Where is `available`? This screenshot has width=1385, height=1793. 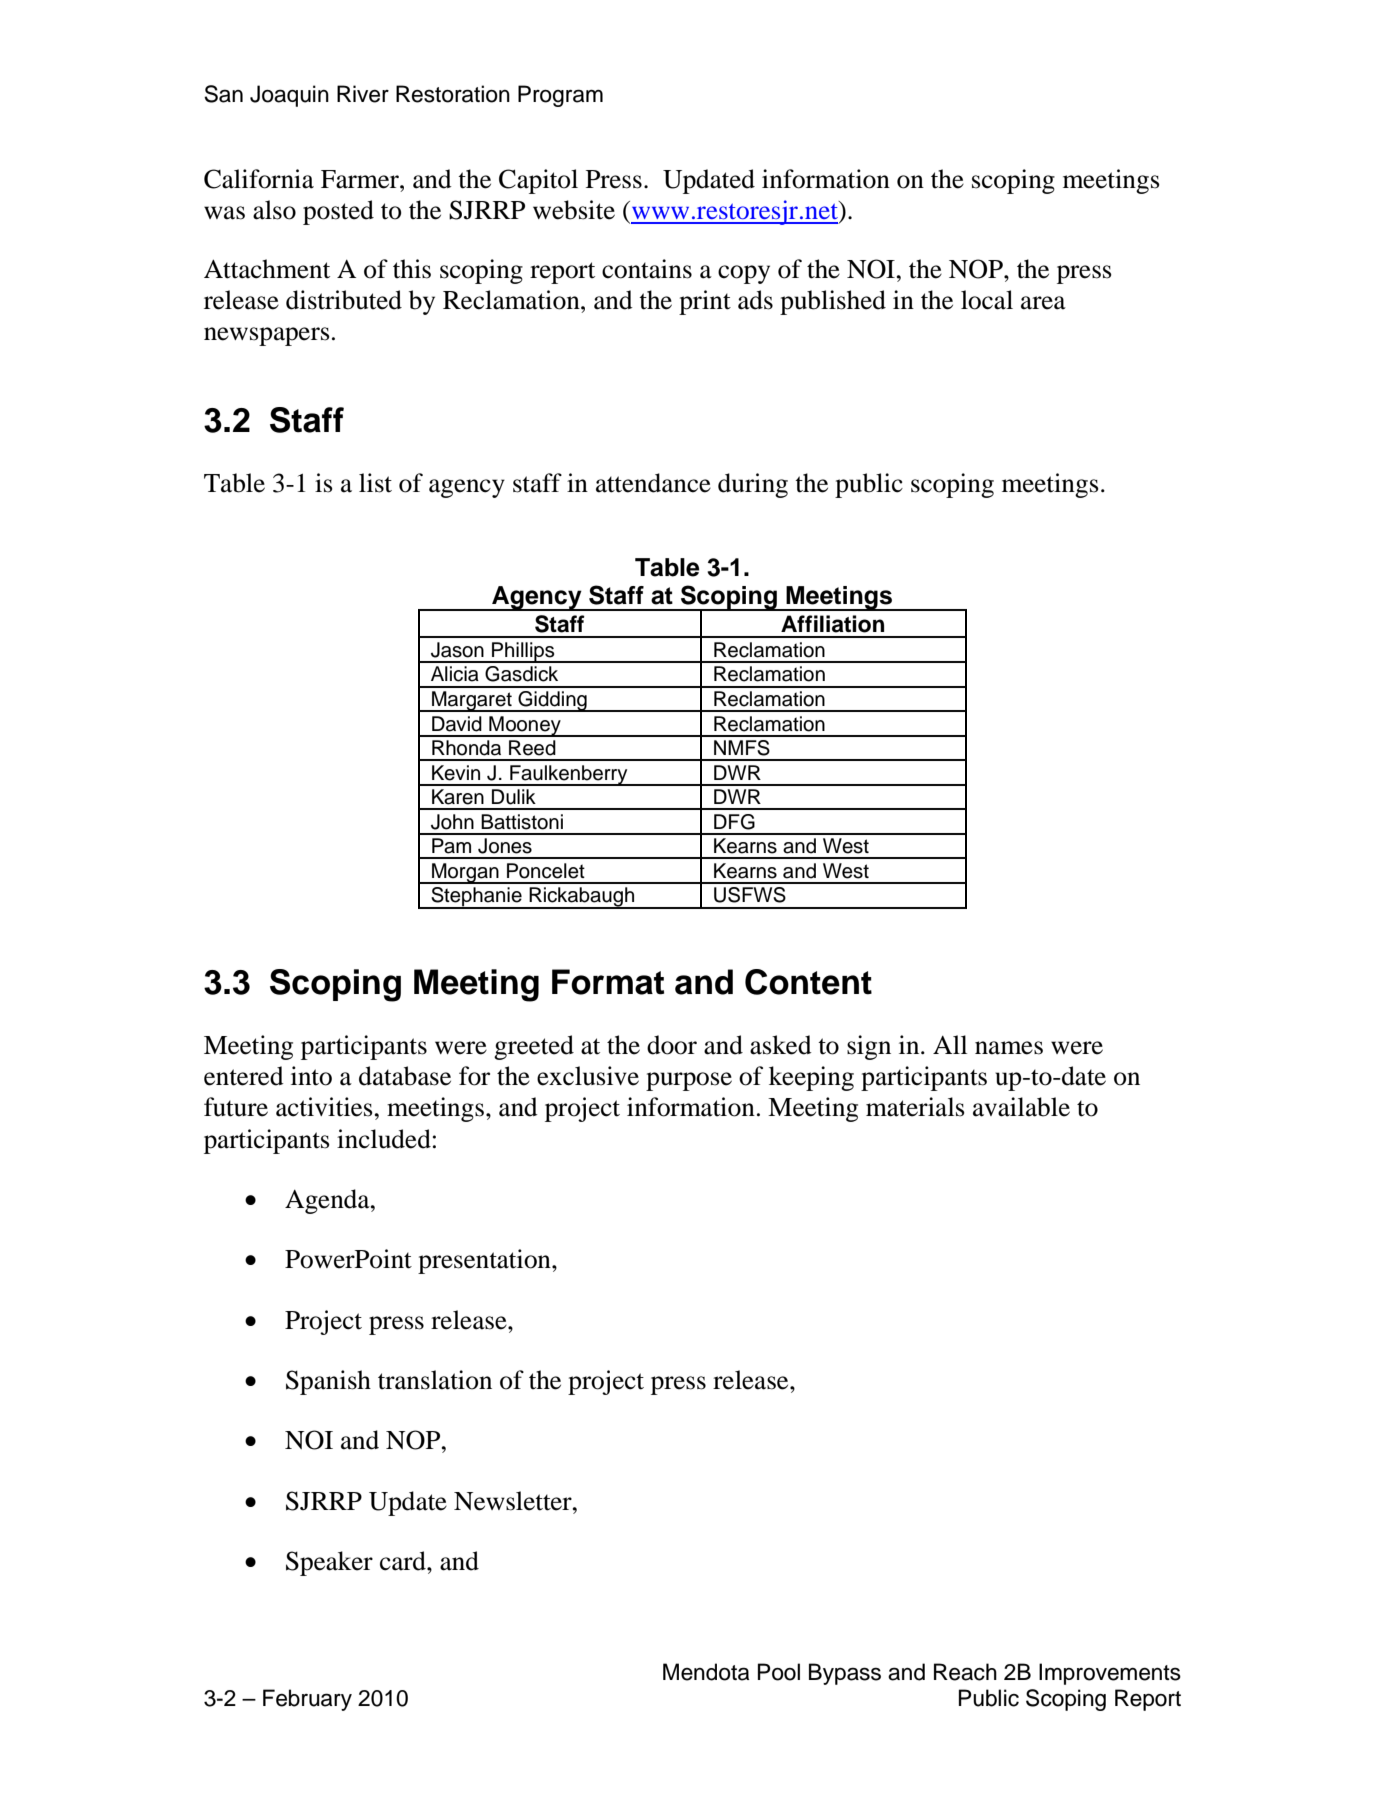
available is located at coordinates (1021, 1107).
